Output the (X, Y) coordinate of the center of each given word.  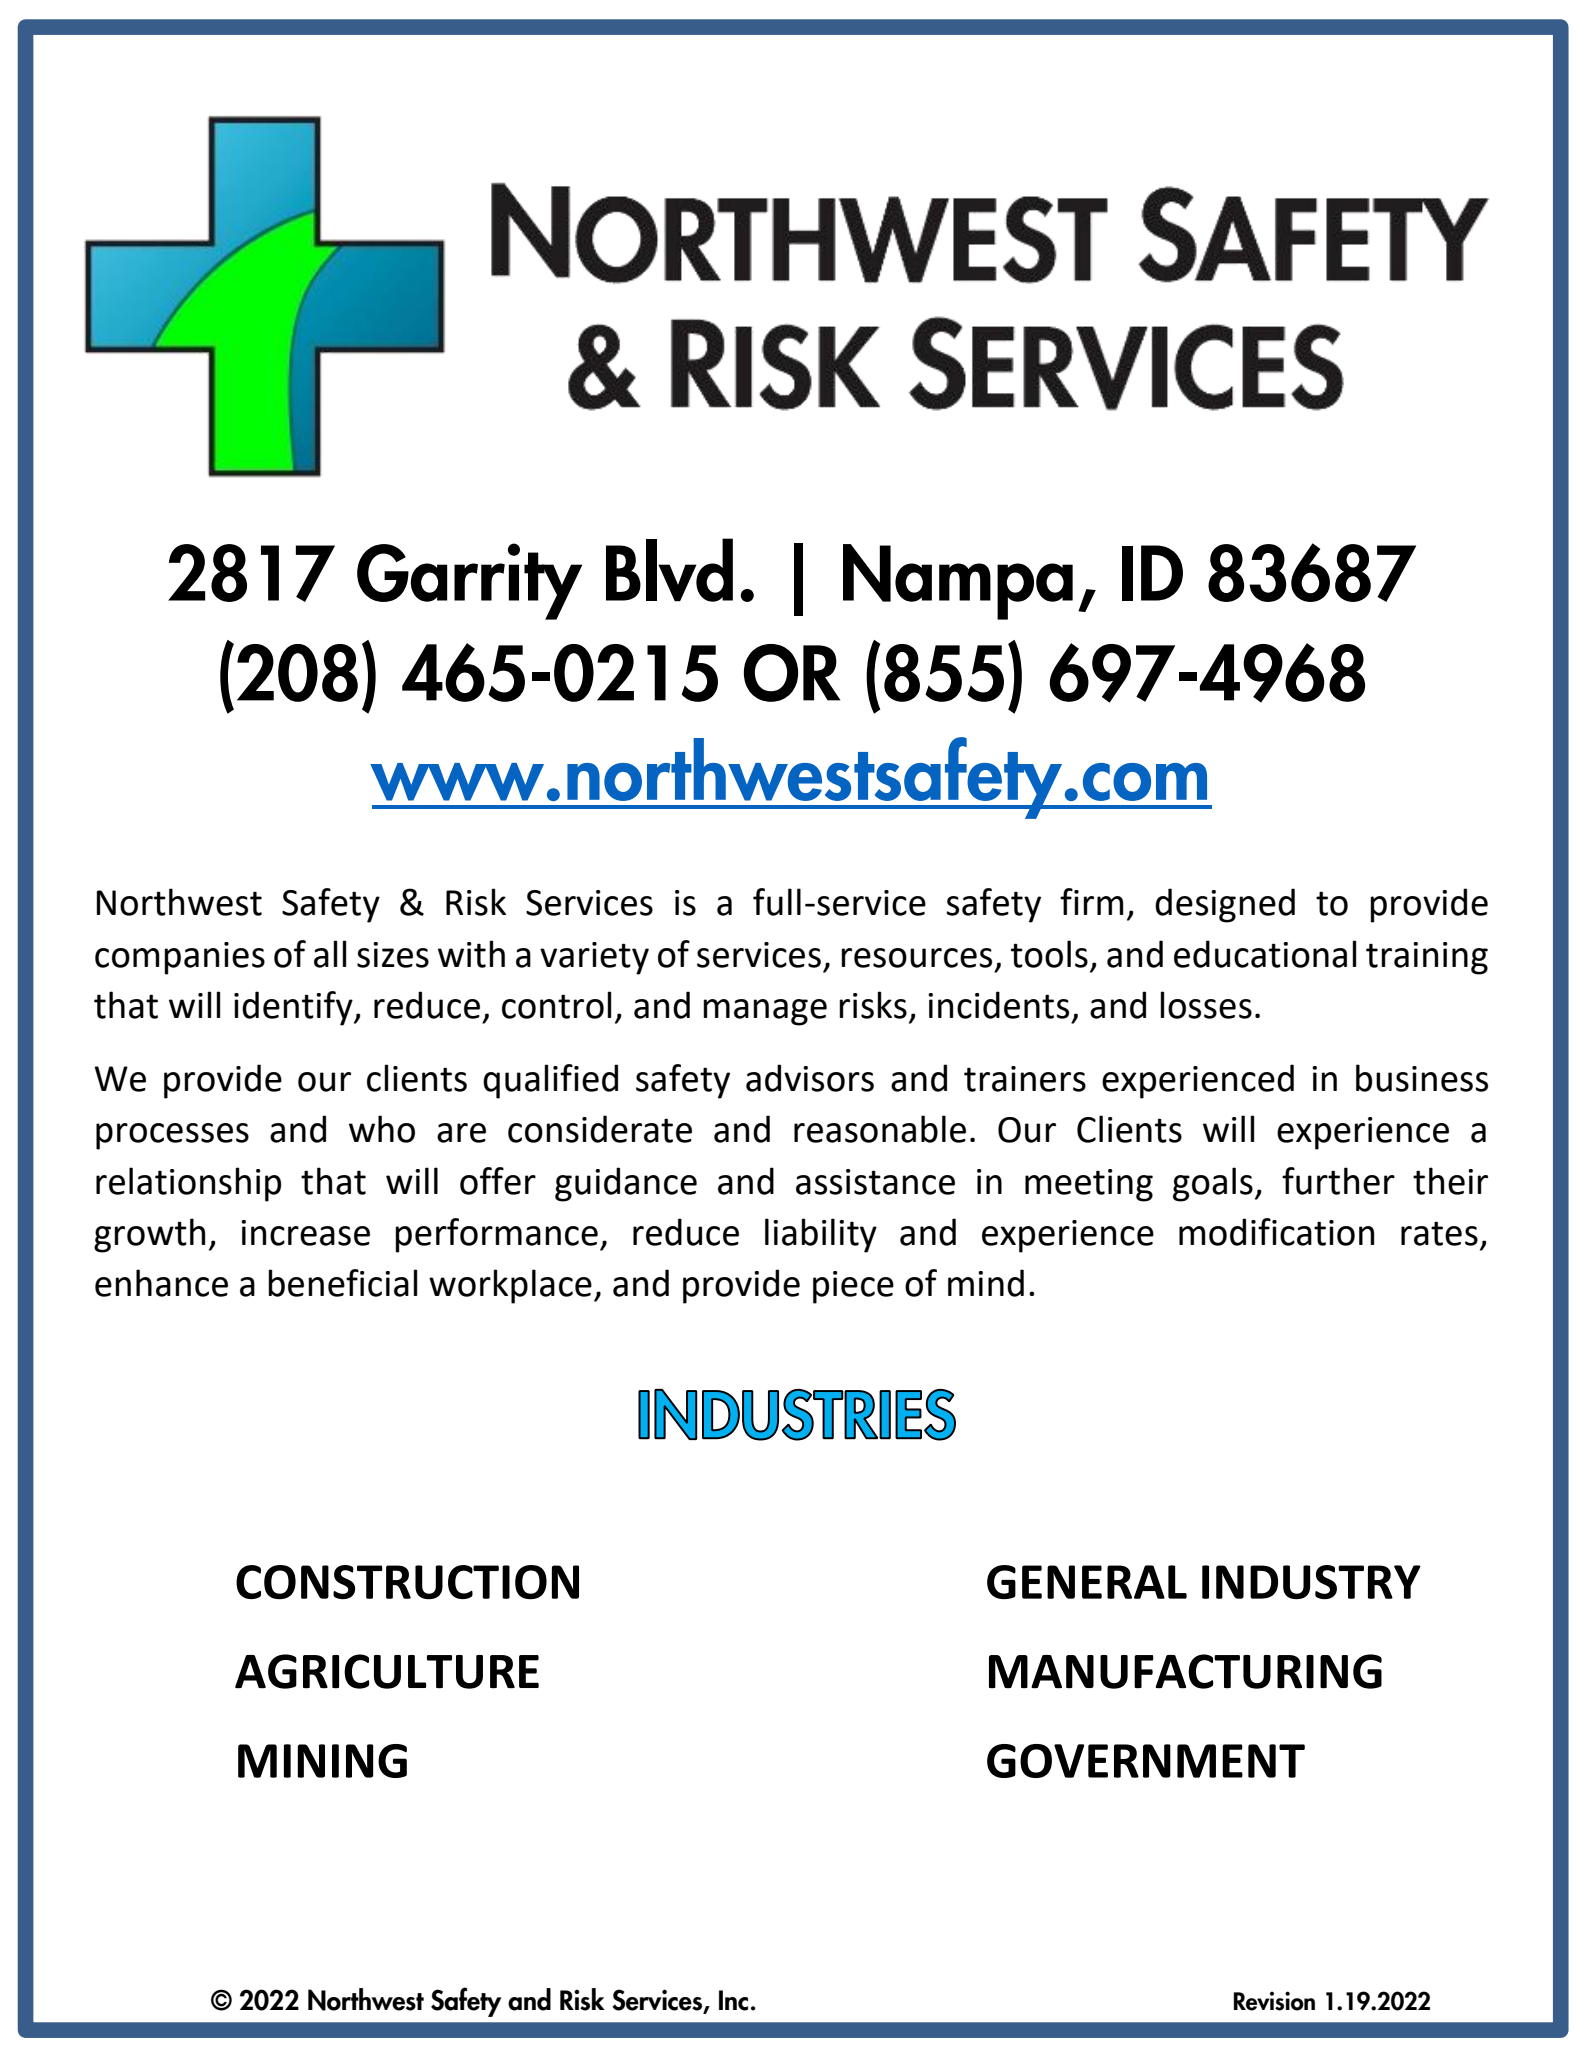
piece (853, 1287)
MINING (322, 1761)
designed (1225, 905)
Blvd (669, 570)
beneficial (342, 1283)
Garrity (469, 581)
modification (1276, 1232)
